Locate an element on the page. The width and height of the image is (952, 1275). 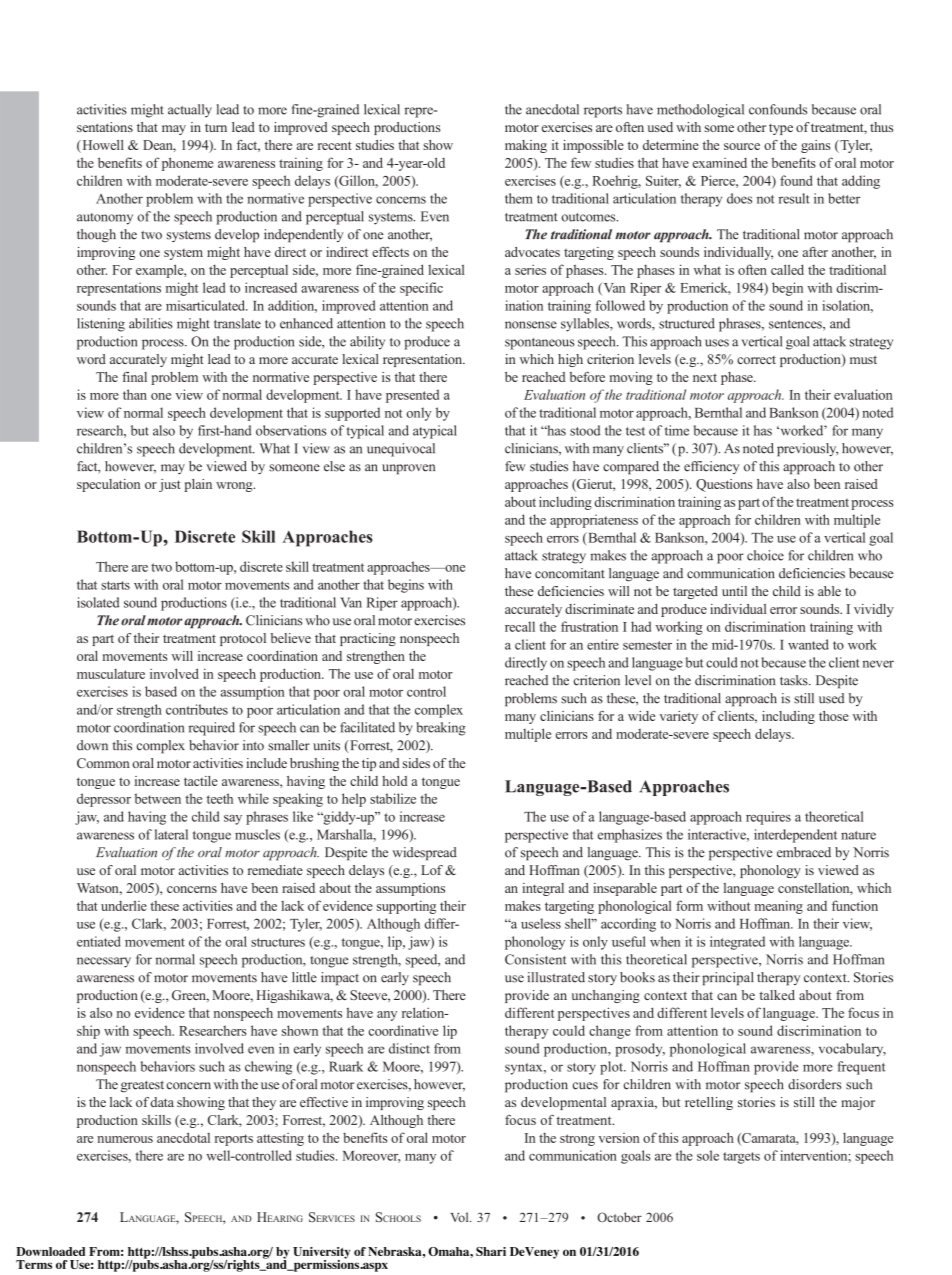
supporting is located at coordinates (406, 907).
